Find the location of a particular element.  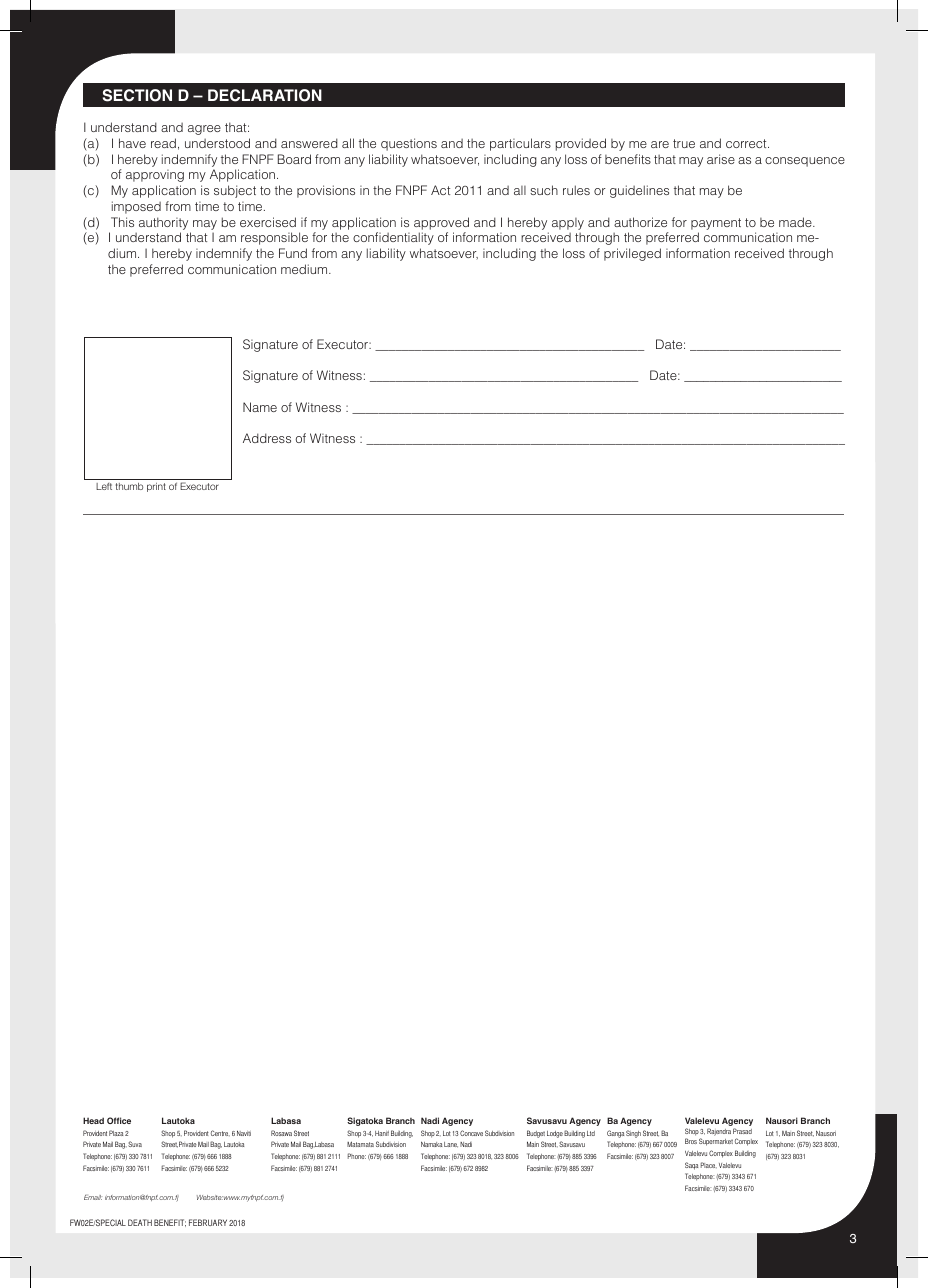

read is located at coordinates (163, 143).
